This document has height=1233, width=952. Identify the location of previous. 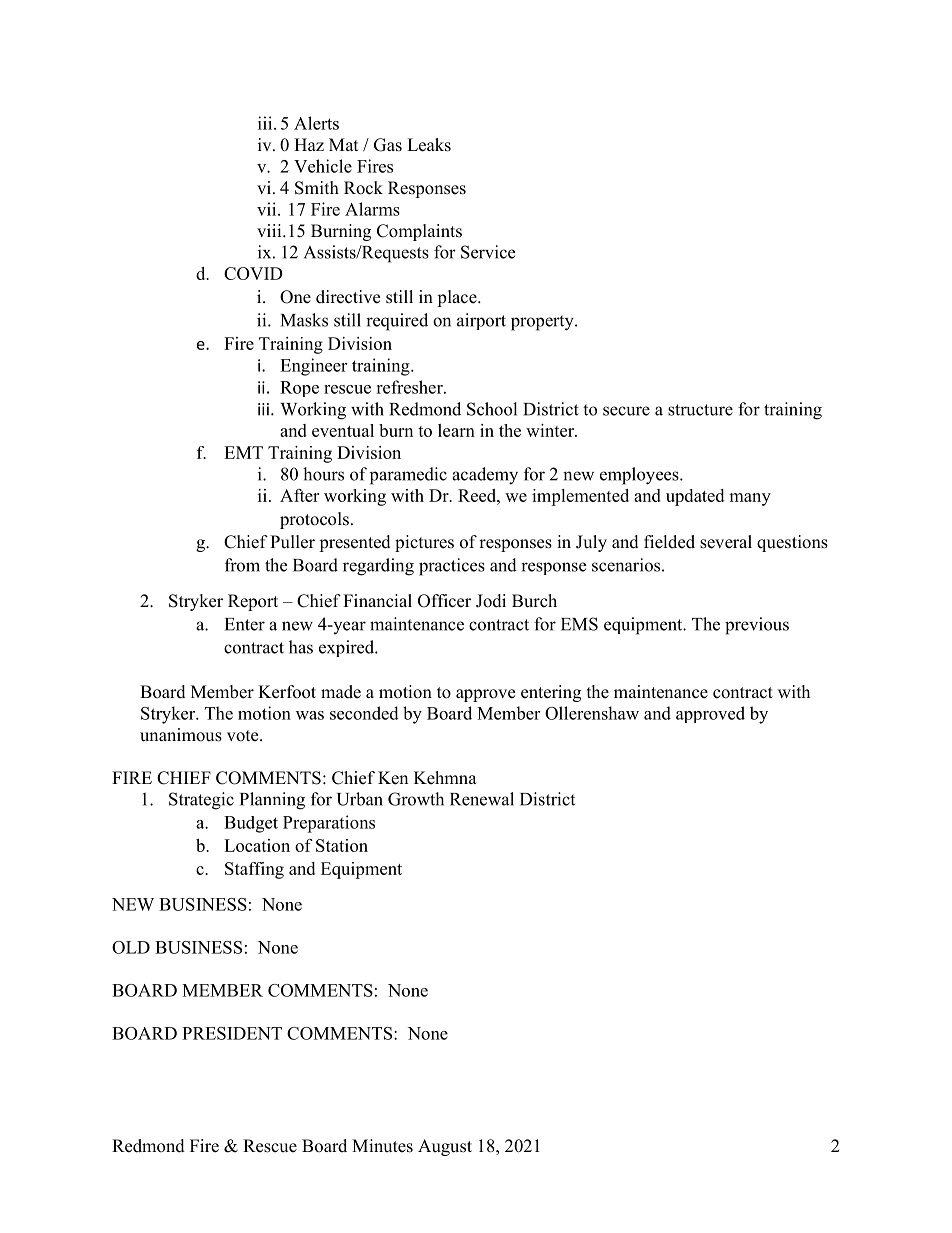
(757, 626).
